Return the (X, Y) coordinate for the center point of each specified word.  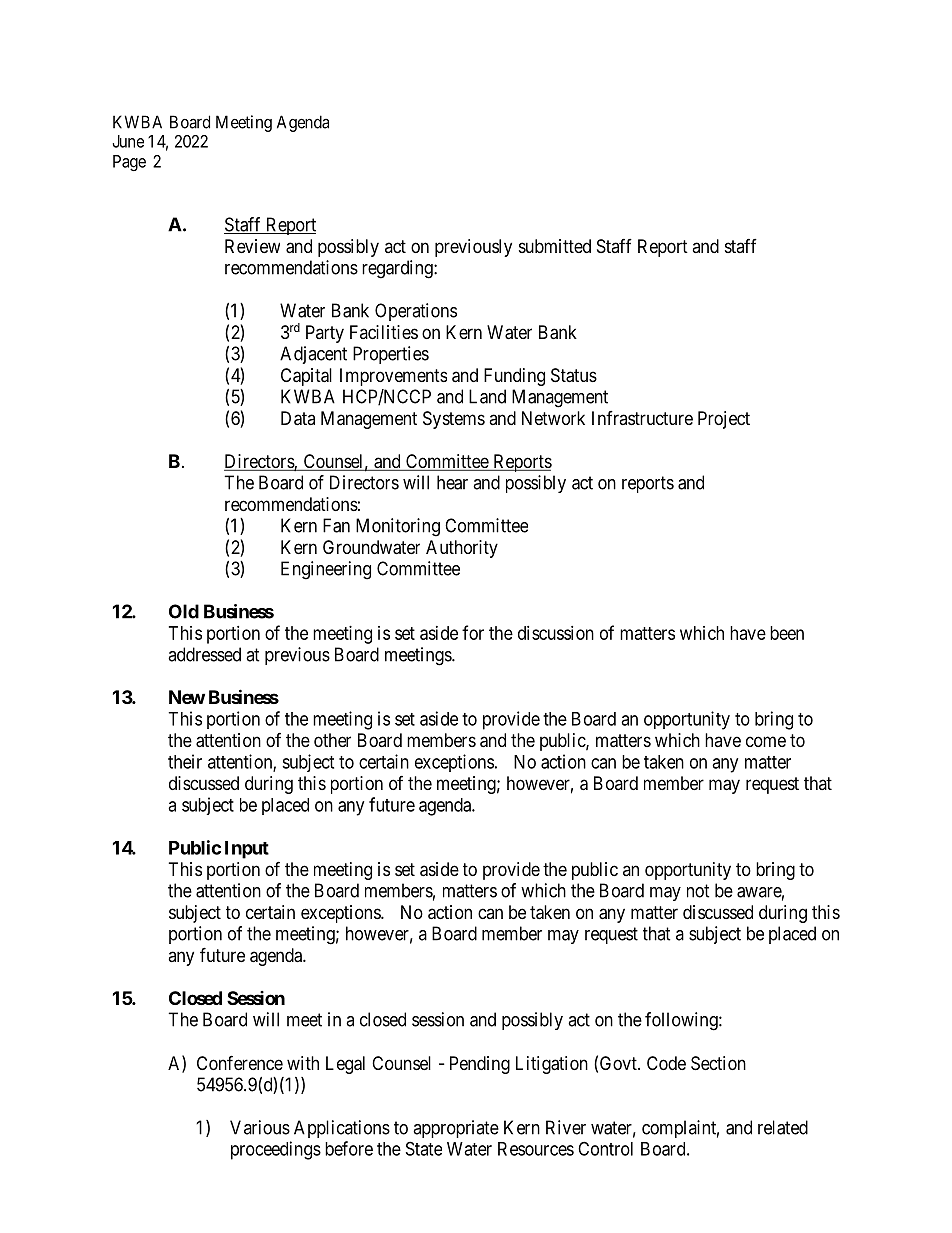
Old (184, 611)
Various (260, 1127)
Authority (462, 549)
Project (724, 420)
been (787, 633)
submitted (555, 246)
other (332, 740)
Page (129, 163)
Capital (306, 377)
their (185, 761)
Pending (480, 1065)
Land (487, 396)
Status (574, 375)
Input (247, 850)
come (766, 741)
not (698, 891)
